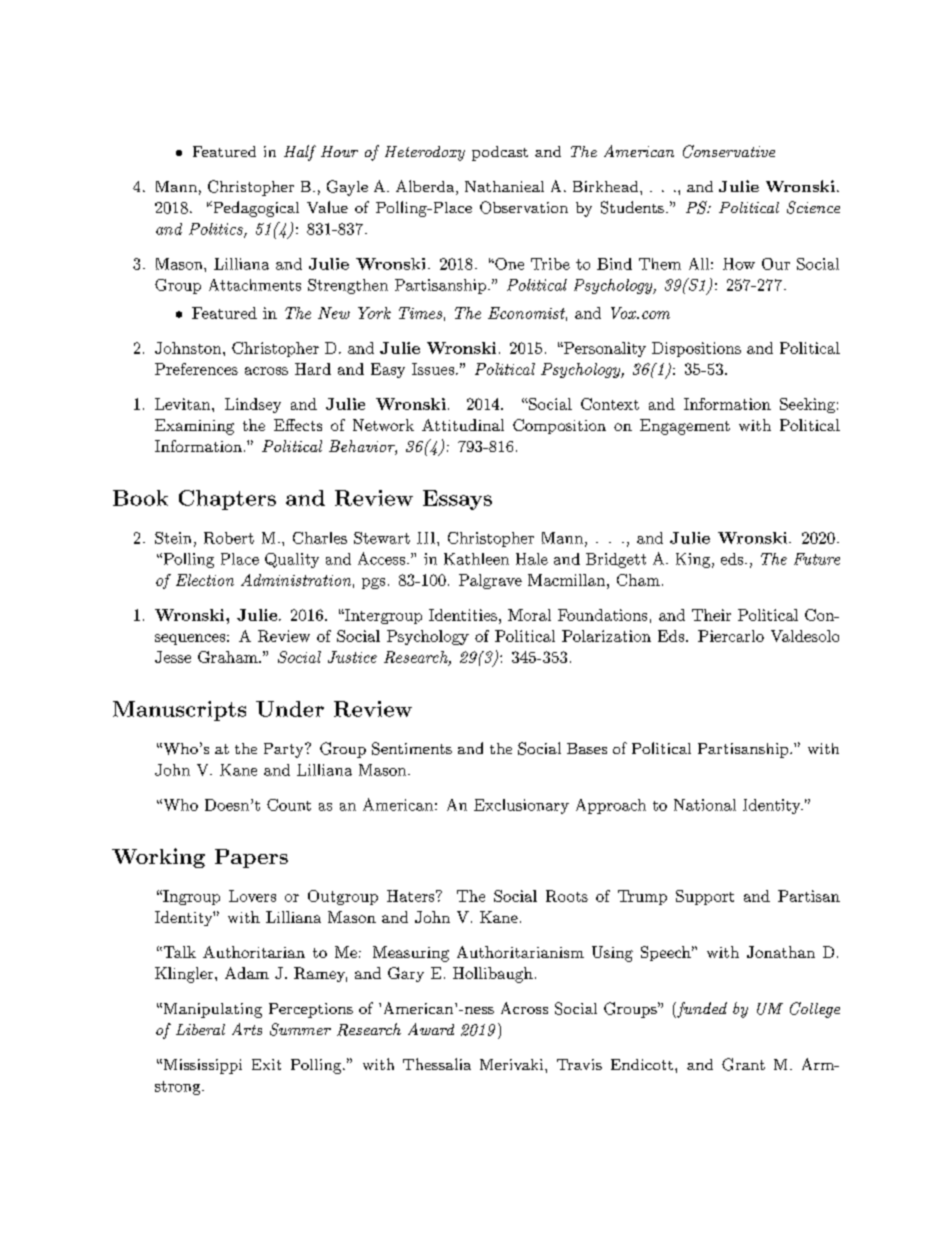 The image size is (952, 1233). Describe the element at coordinates (729, 151) in the screenshot. I see `Conservative` at that location.
